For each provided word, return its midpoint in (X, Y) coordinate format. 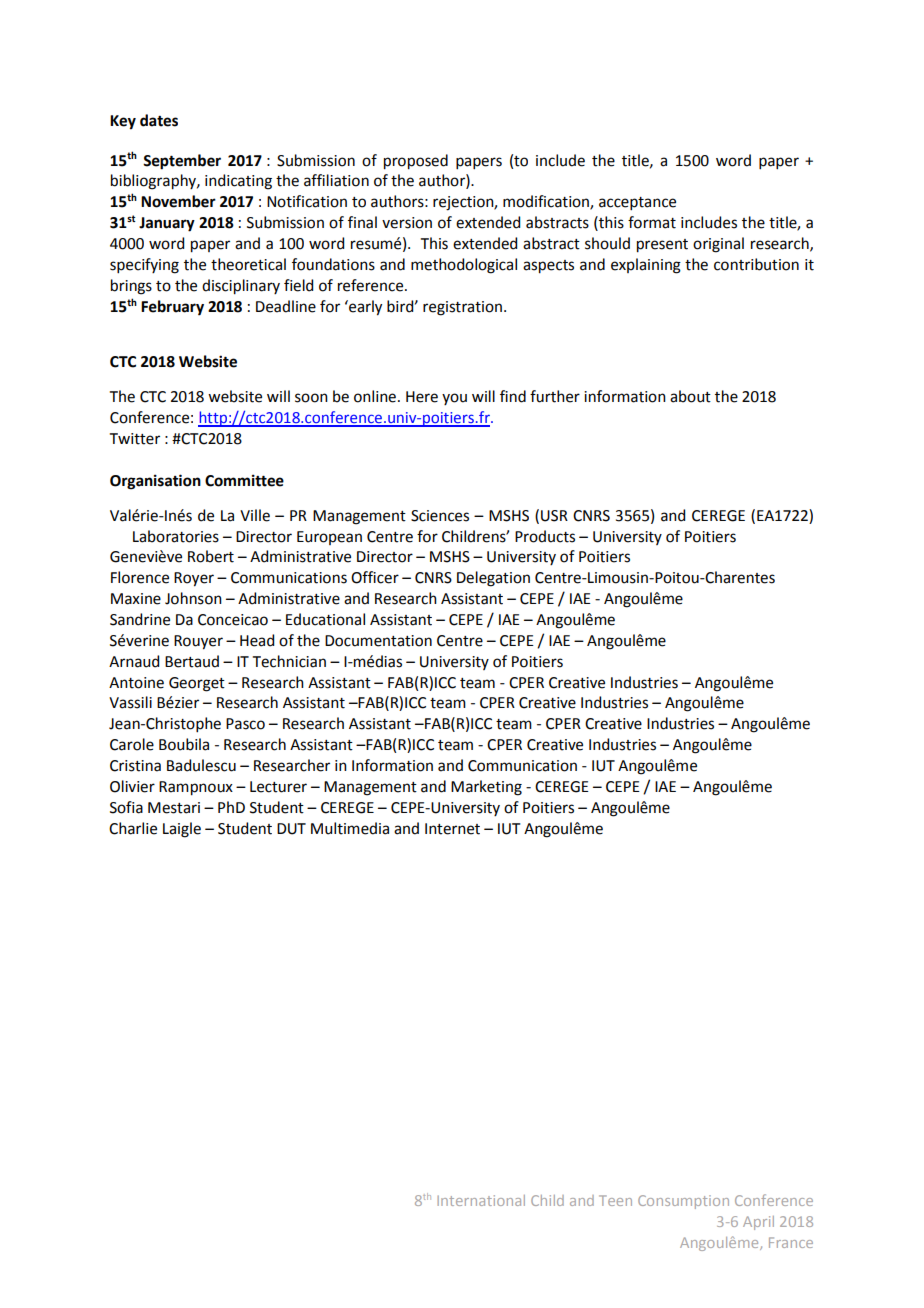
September (182, 162)
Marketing (486, 788)
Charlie (133, 828)
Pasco (245, 724)
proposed (416, 162)
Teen (615, 1200)
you (454, 399)
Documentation (378, 641)
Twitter (135, 439)
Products (545, 536)
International (481, 1200)
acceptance (637, 203)
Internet (452, 829)
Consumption (683, 1202)
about (690, 396)
